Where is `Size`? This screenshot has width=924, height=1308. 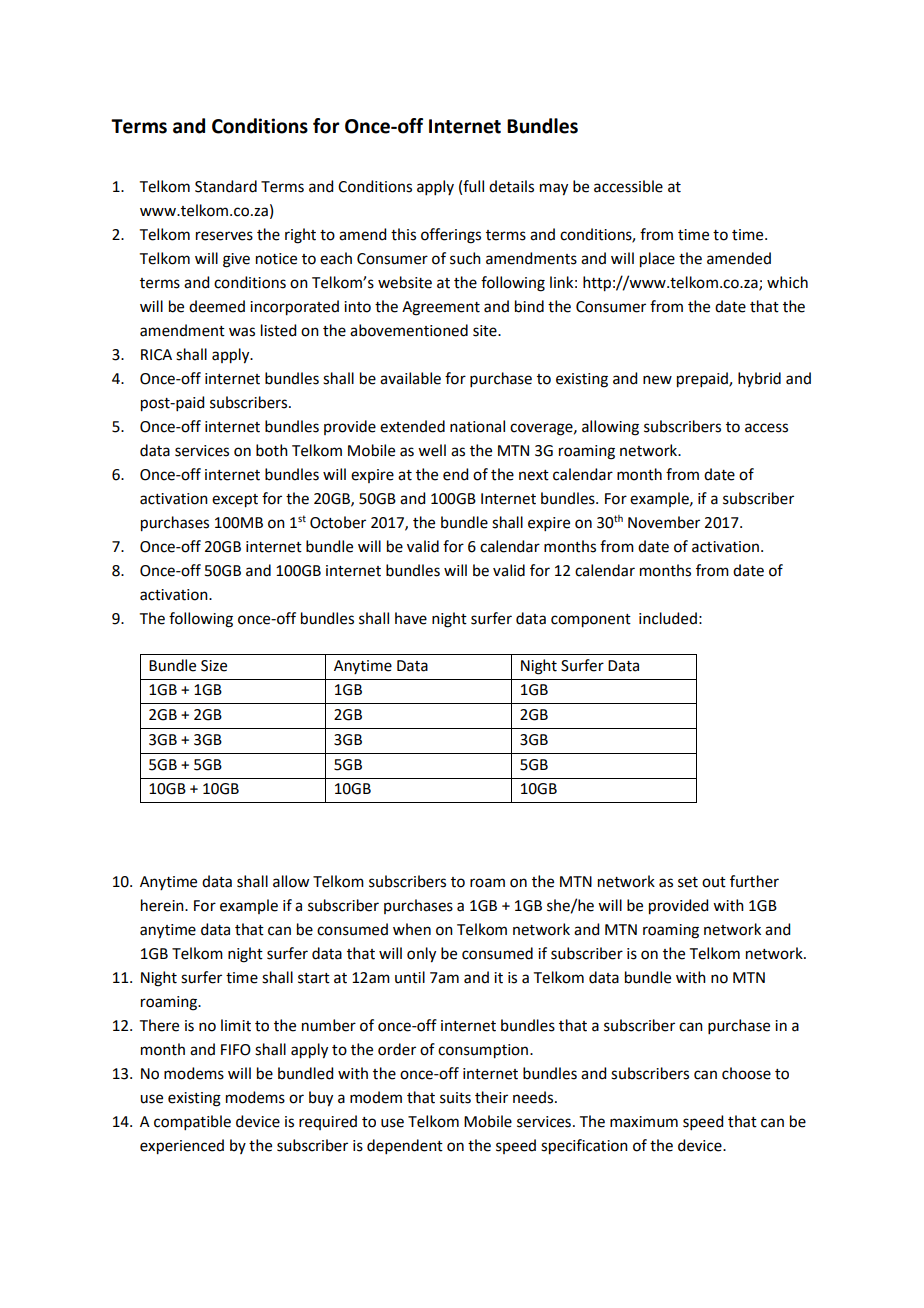
Size is located at coordinates (214, 666).
